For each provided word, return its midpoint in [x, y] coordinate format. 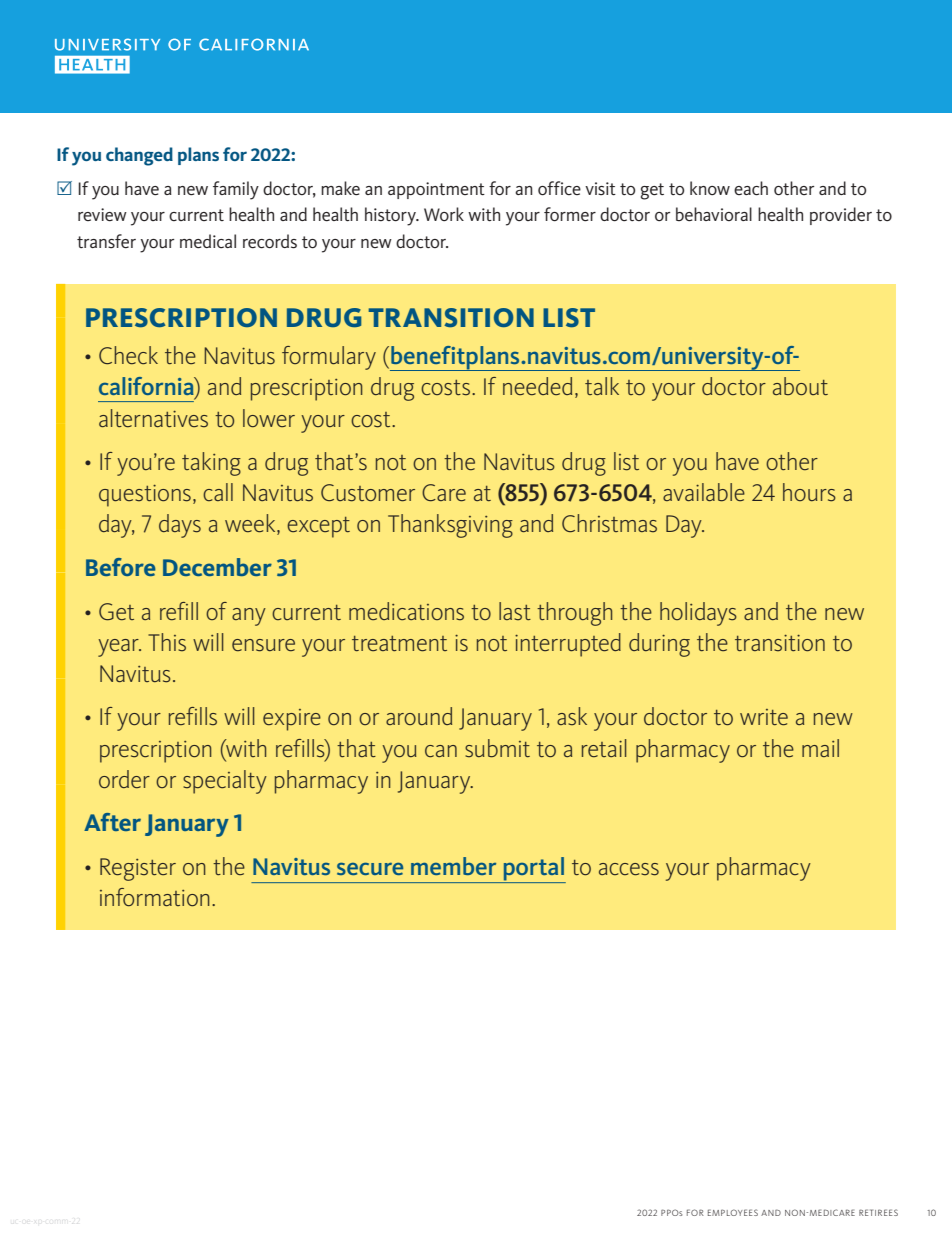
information [155, 897]
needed [537, 386]
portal [533, 870]
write [764, 717]
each [751, 188]
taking [211, 464]
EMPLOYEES [733, 1212]
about [800, 386]
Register [138, 869]
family [236, 190]
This [167, 642]
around [419, 716]
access [629, 869]
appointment [436, 190]
